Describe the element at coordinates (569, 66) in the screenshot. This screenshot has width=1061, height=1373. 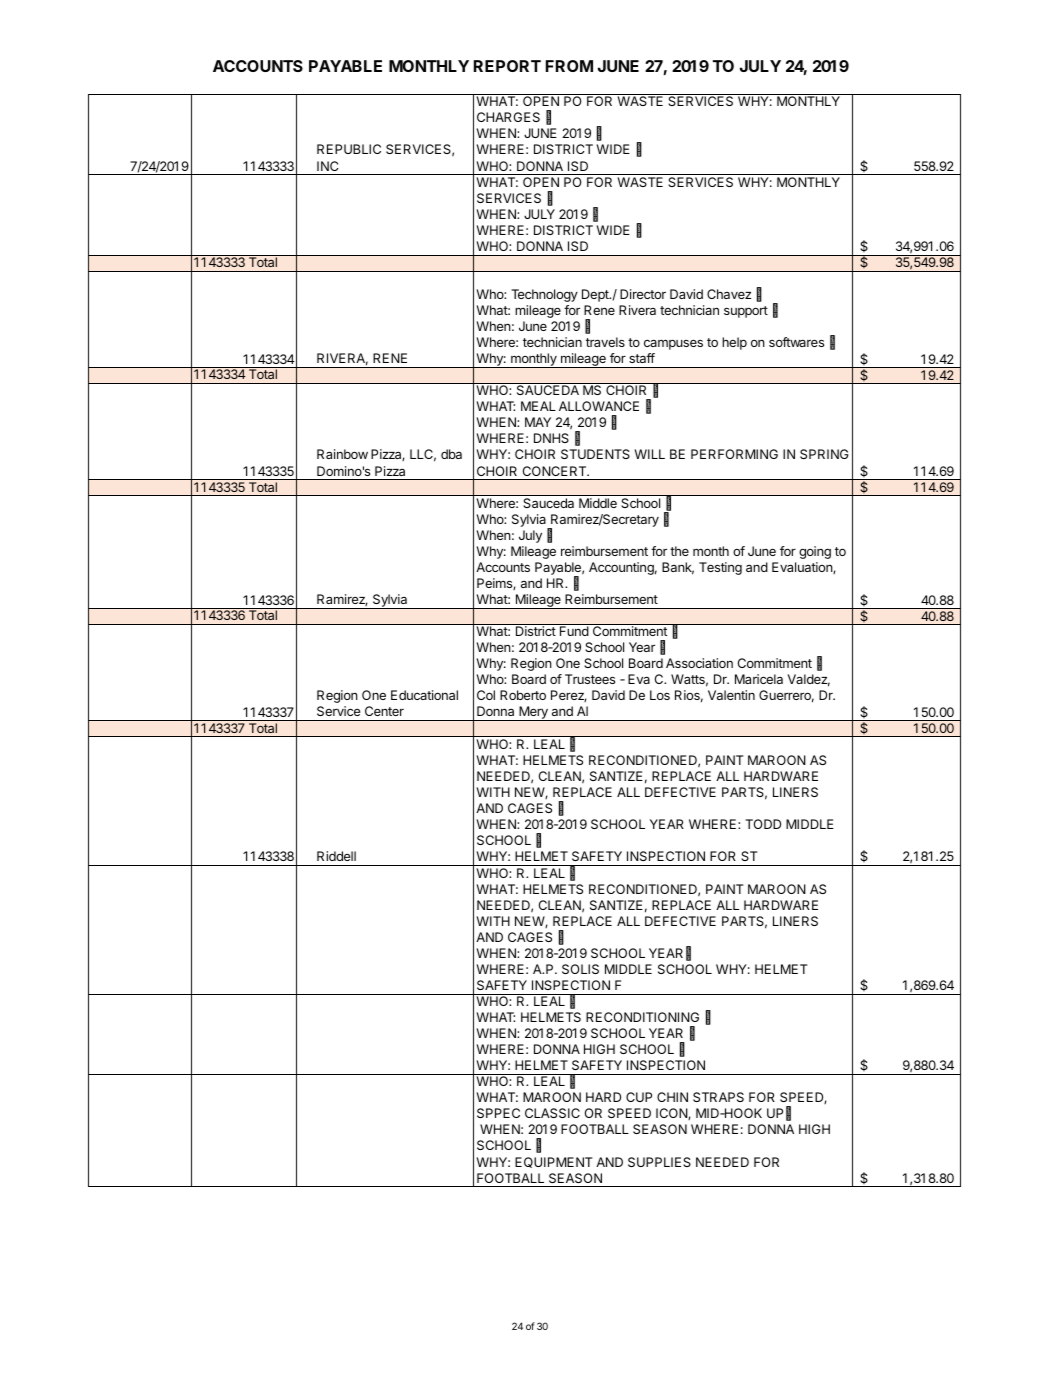
I see `FROM` at that location.
